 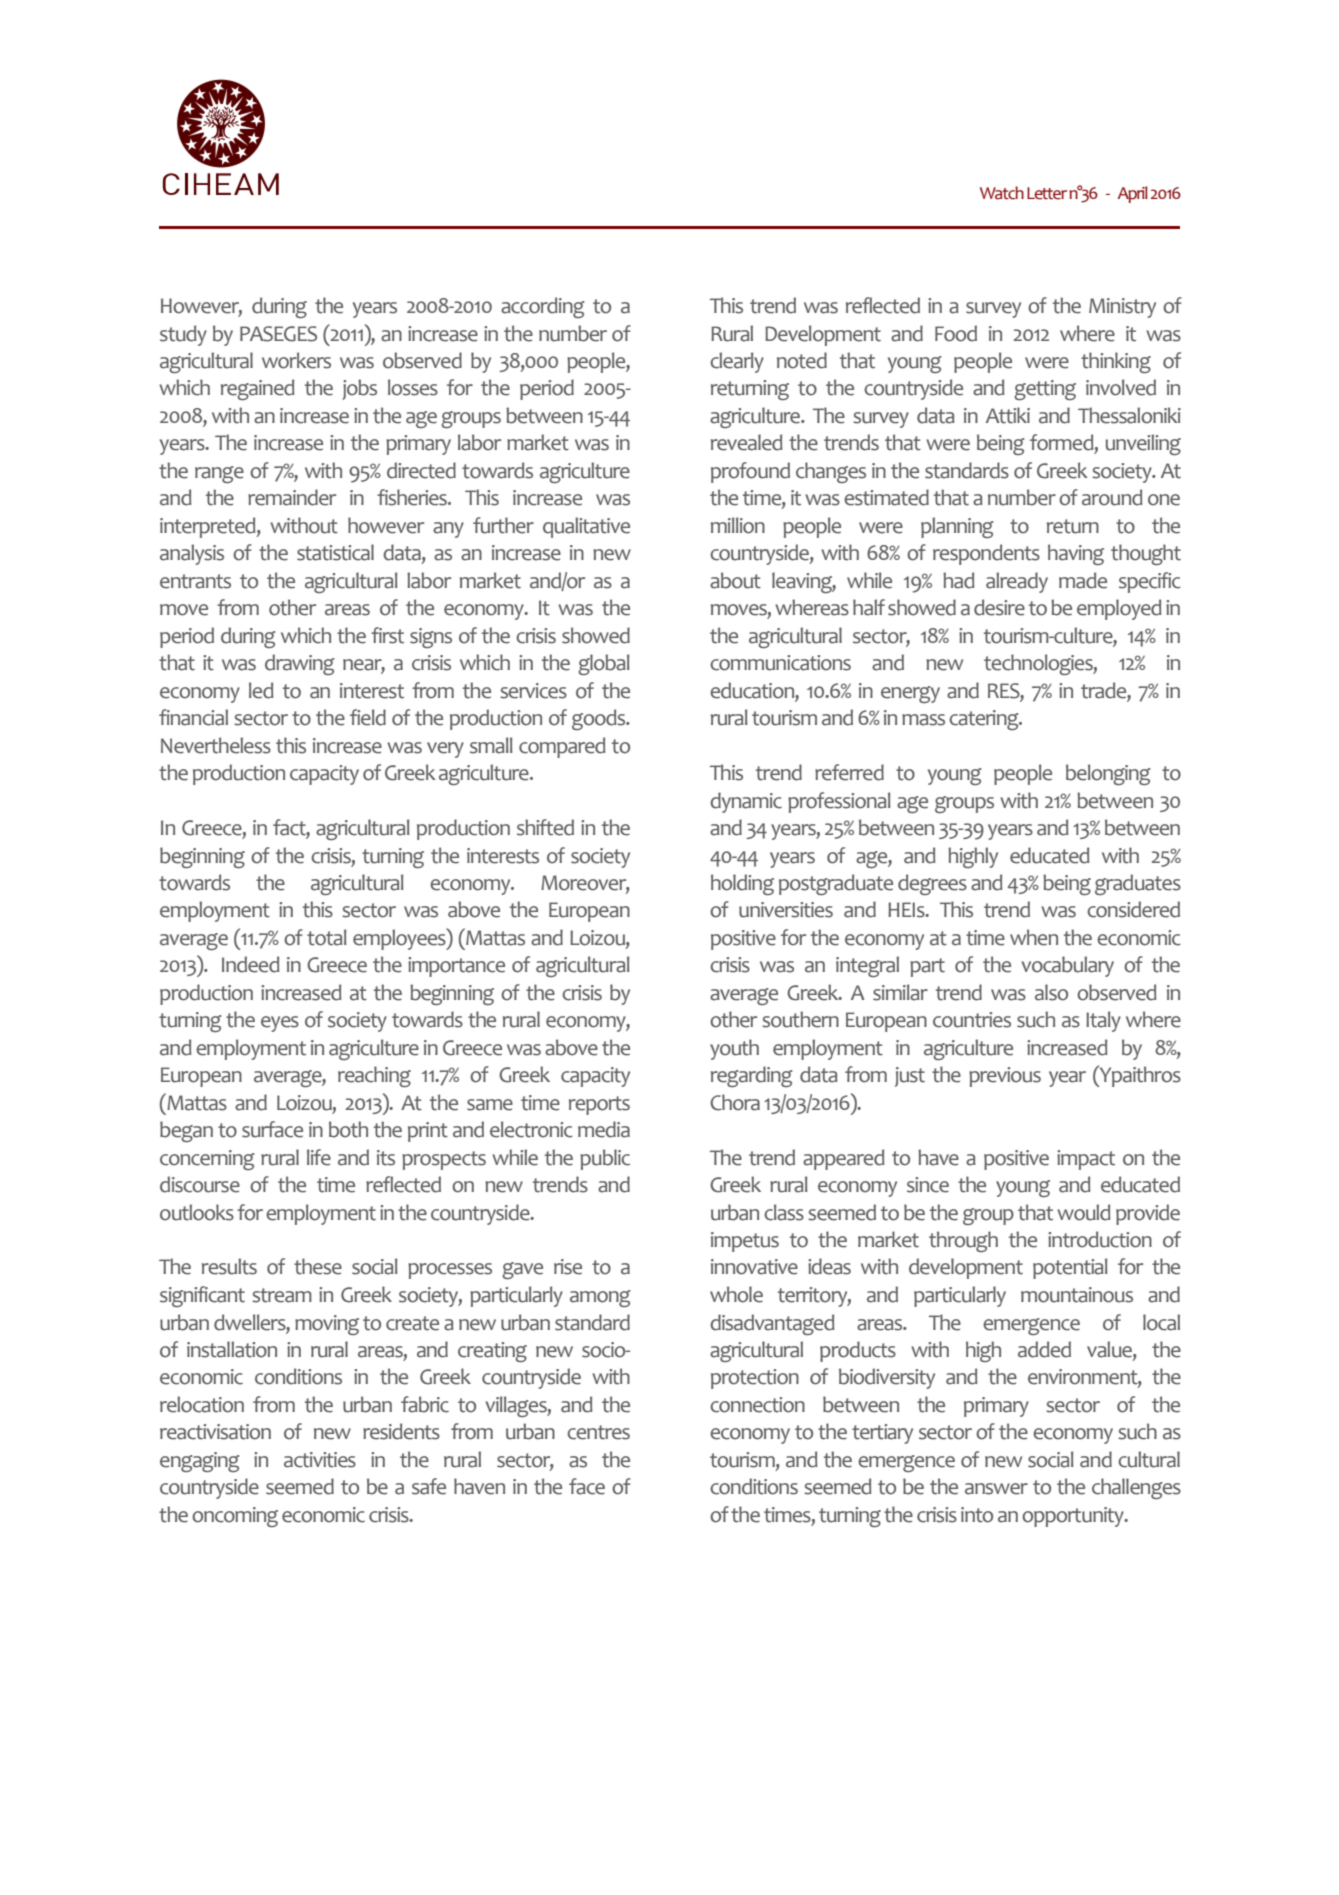 I want to click on Letter, so click(x=1047, y=193).
